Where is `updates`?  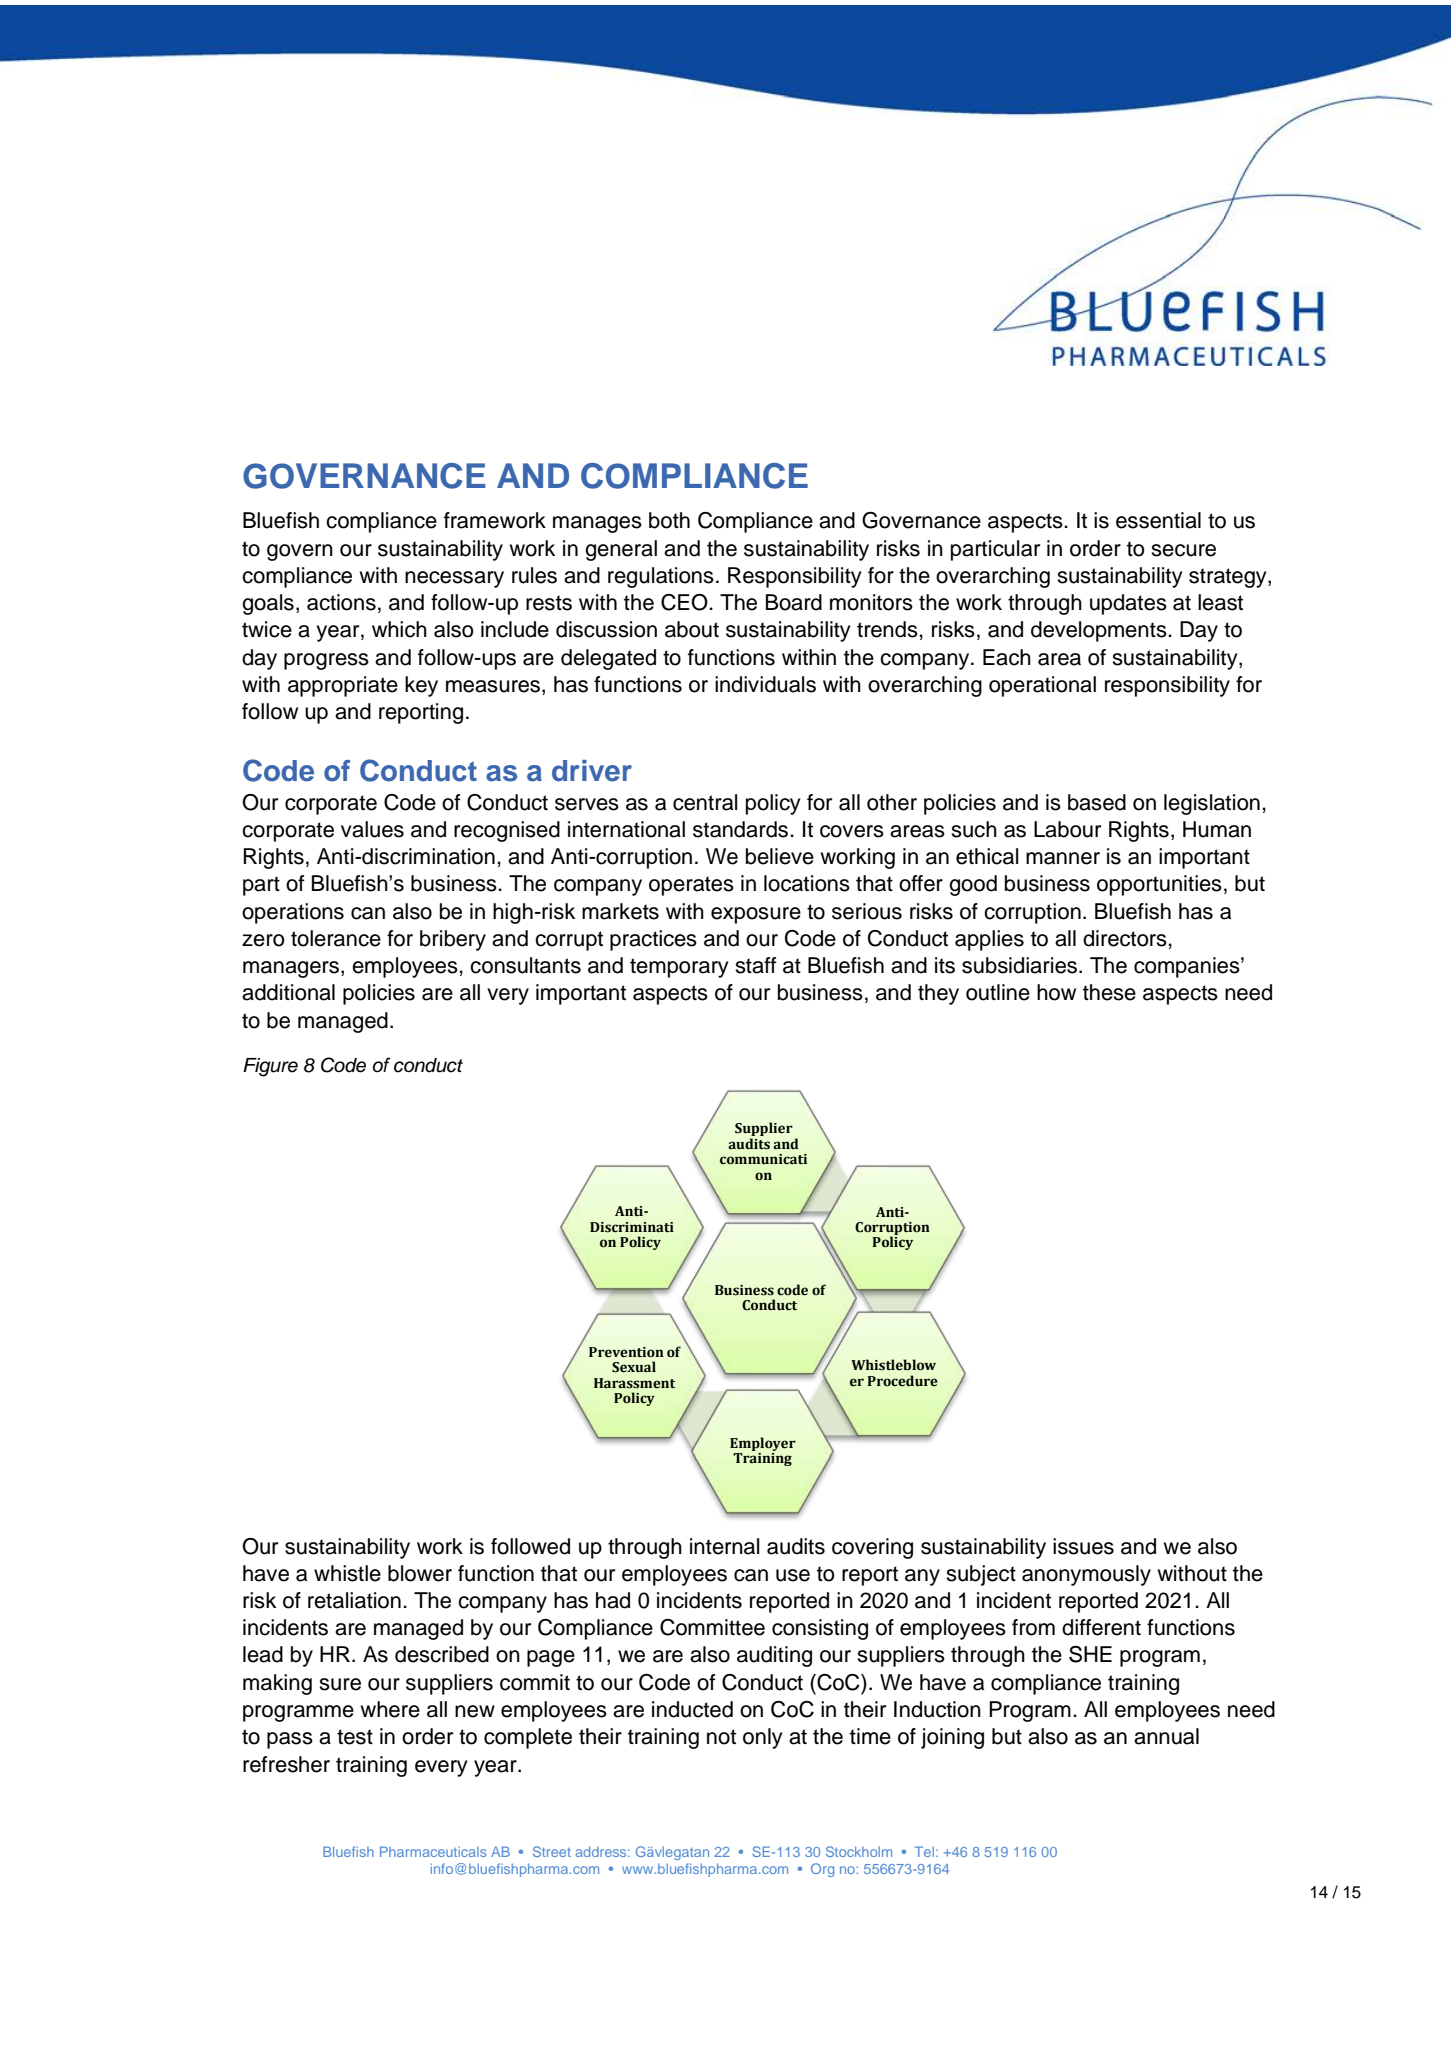
updates is located at coordinates (1128, 604).
